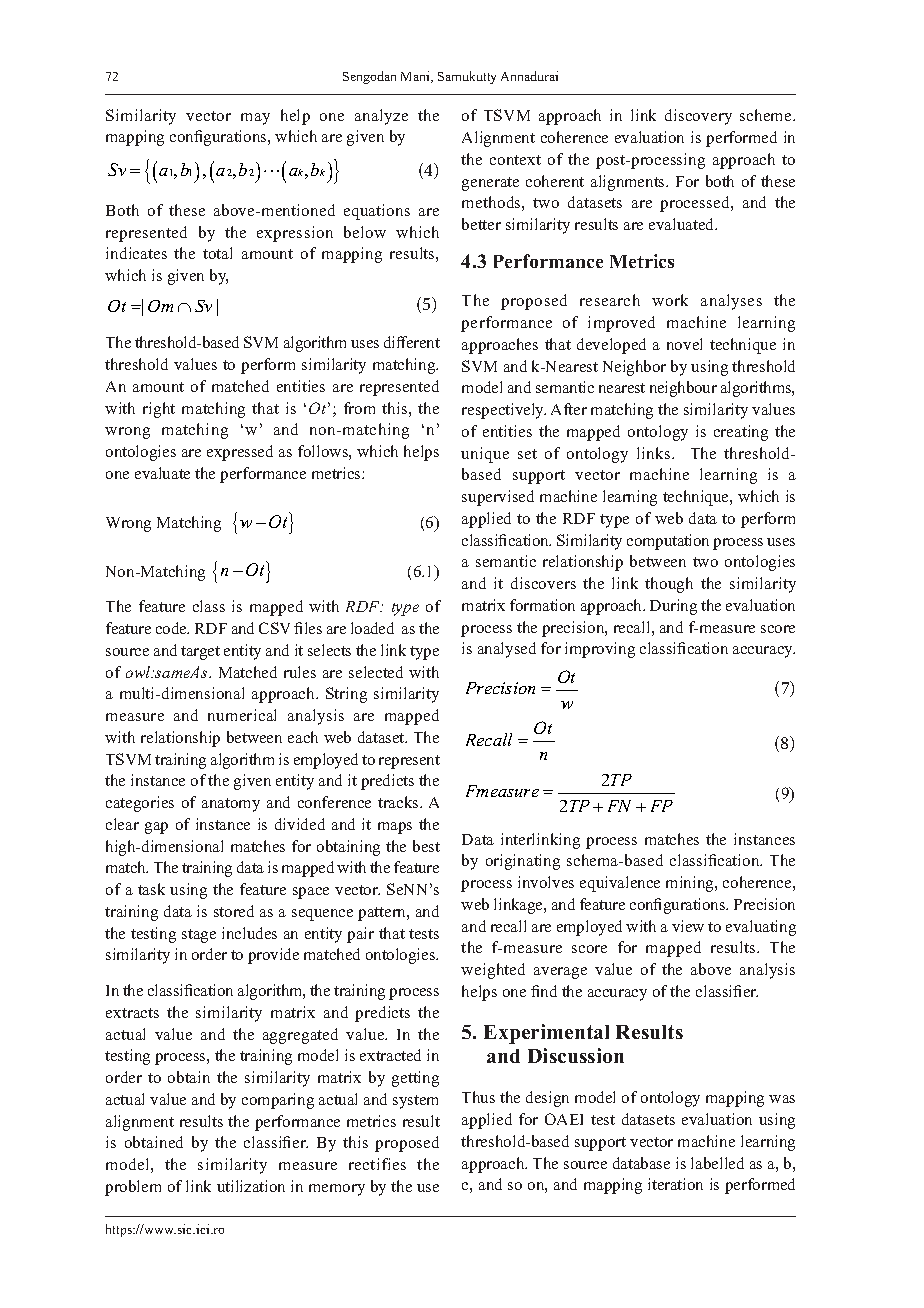 This screenshot has height=1308, width=924. I want to click on utilization, so click(251, 1186).
